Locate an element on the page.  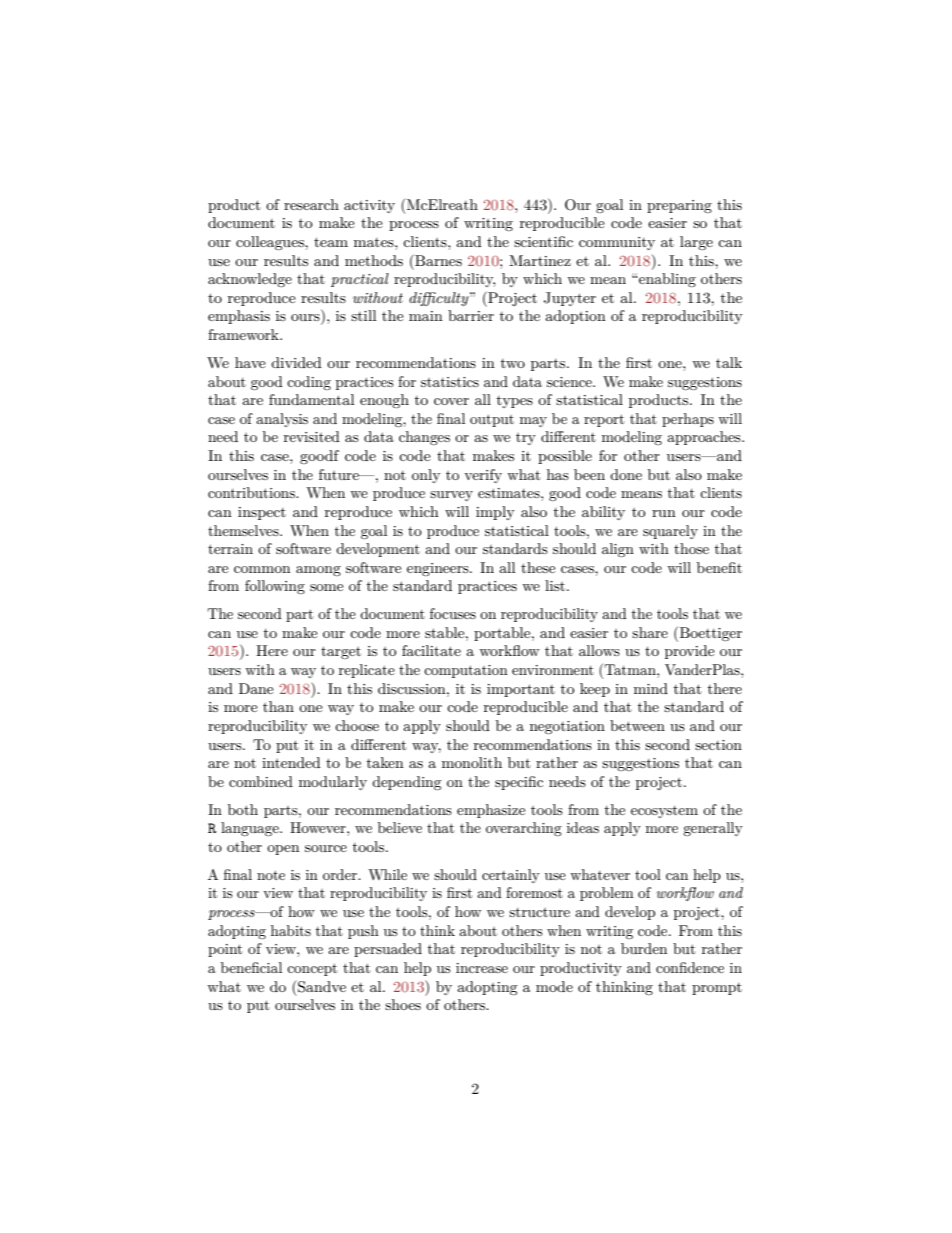
divided is located at coordinates (296, 362).
